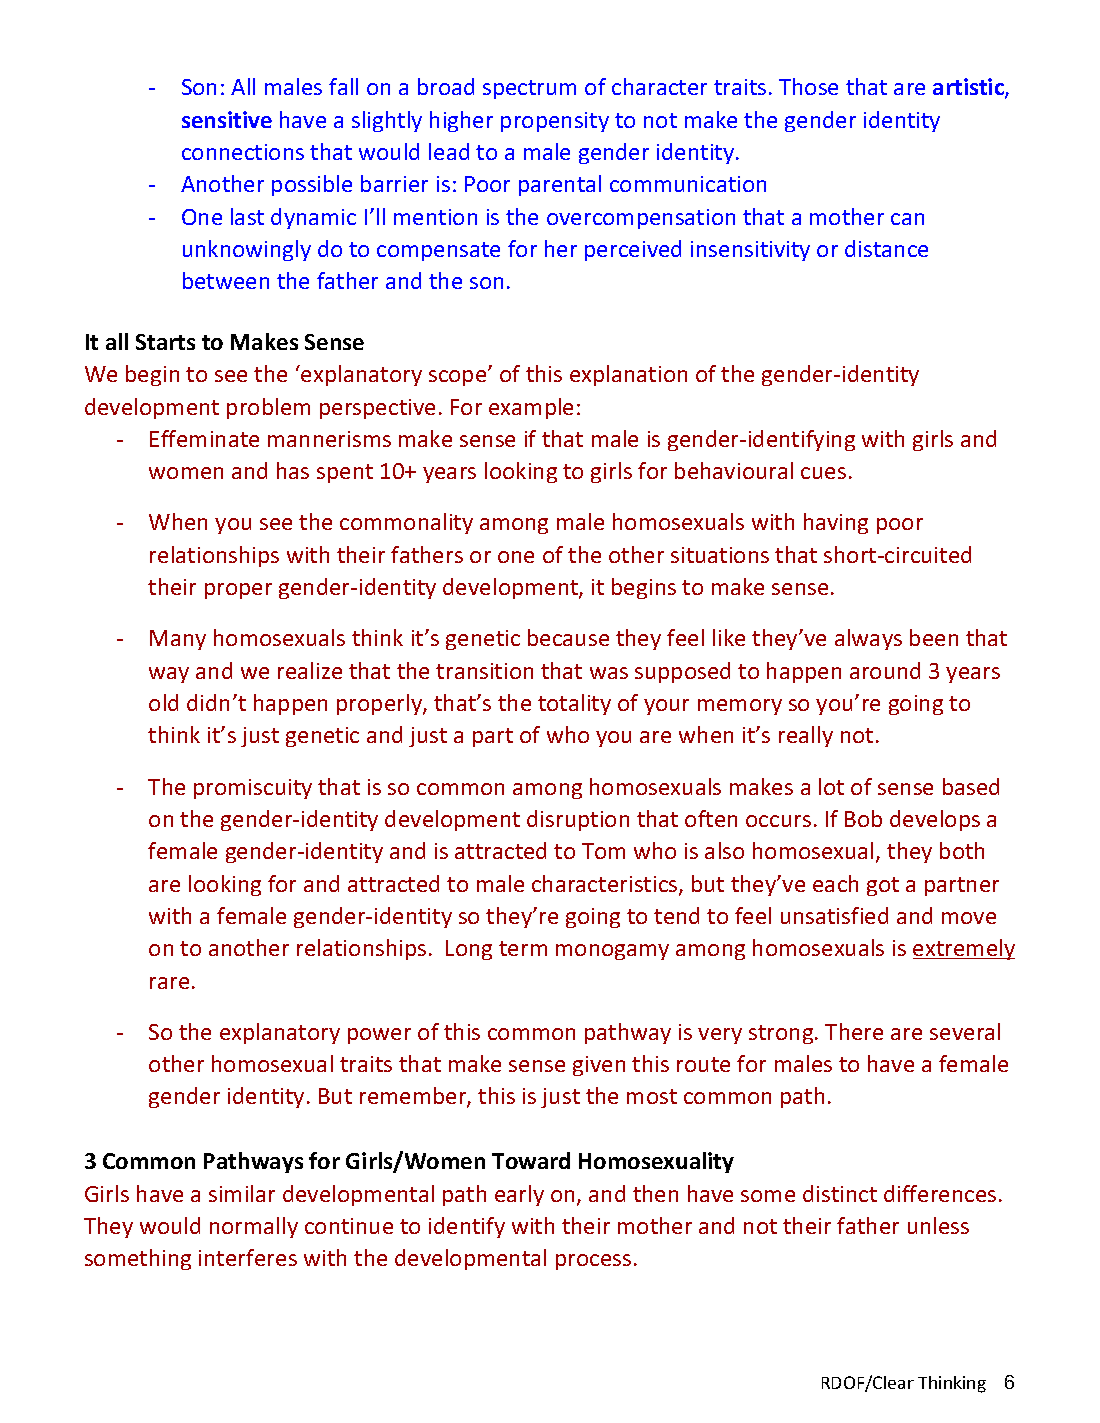 The height and width of the screenshot is (1423, 1100). I want to click on Those, so click(808, 86).
